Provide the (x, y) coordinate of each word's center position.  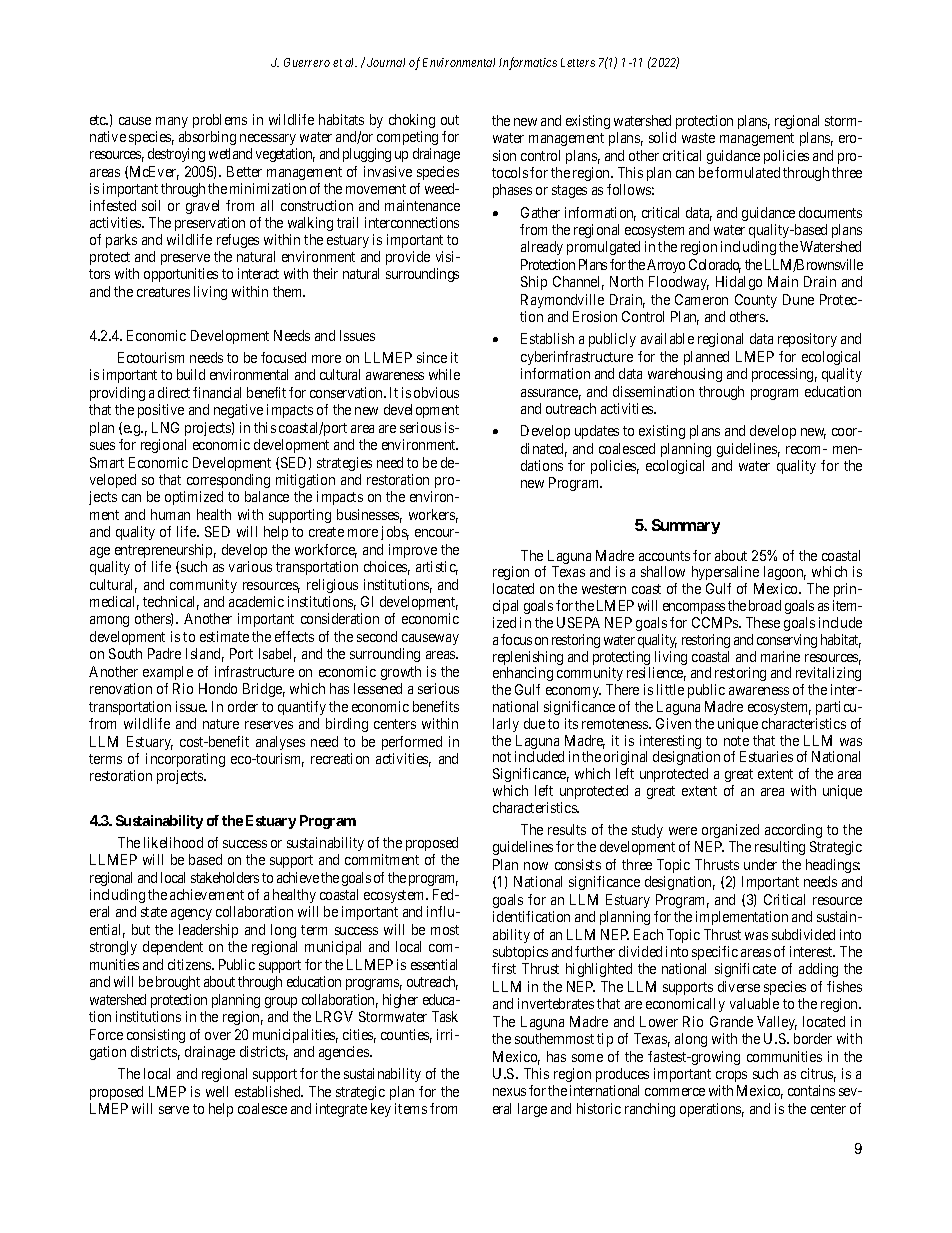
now (536, 866)
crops (731, 1076)
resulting (780, 848)
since (432, 357)
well (217, 1091)
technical (171, 603)
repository (807, 340)
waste (698, 138)
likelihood (173, 842)
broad (765, 605)
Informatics (528, 63)
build (191, 374)
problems (220, 121)
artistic (437, 568)
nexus (509, 1092)
